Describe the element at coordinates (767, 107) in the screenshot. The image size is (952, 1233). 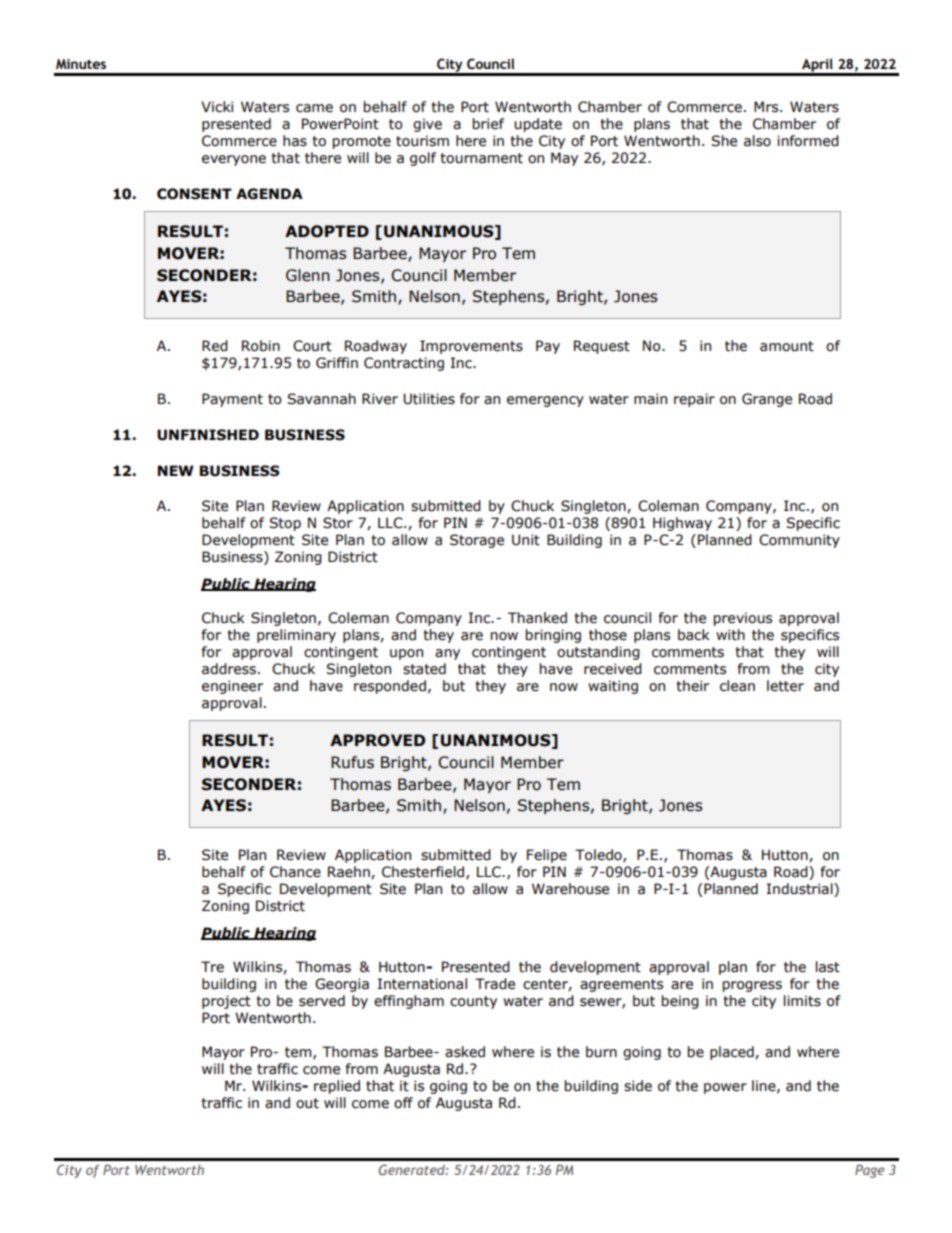
I see `Mrs` at that location.
